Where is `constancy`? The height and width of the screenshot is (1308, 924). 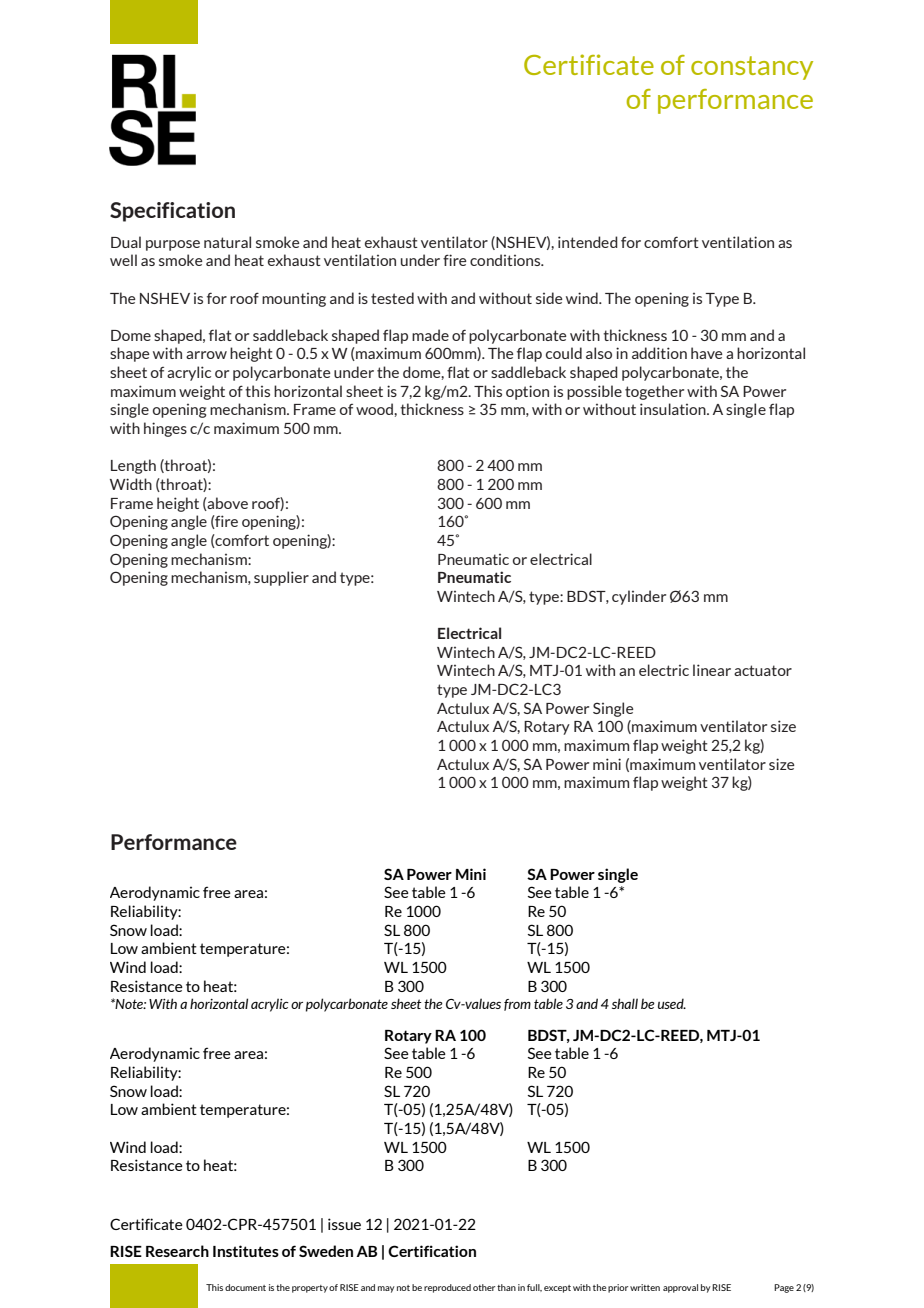
constancy is located at coordinates (752, 68).
